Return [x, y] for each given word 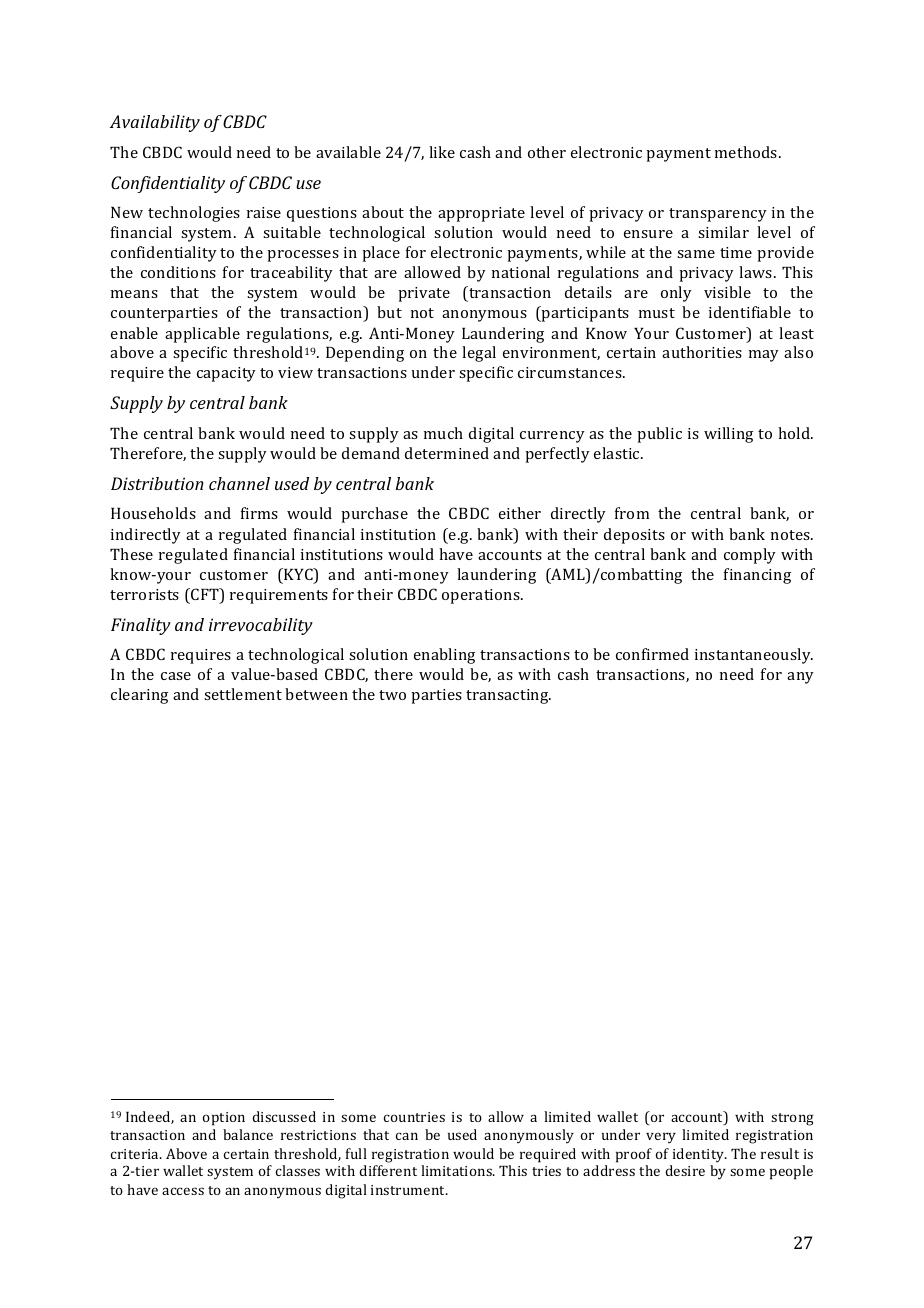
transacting [508, 696]
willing [728, 435]
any [800, 678]
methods [747, 152]
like [442, 152]
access [183, 1191]
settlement [243, 694]
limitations [457, 1170]
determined [447, 453]
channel [239, 483]
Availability [155, 123]
